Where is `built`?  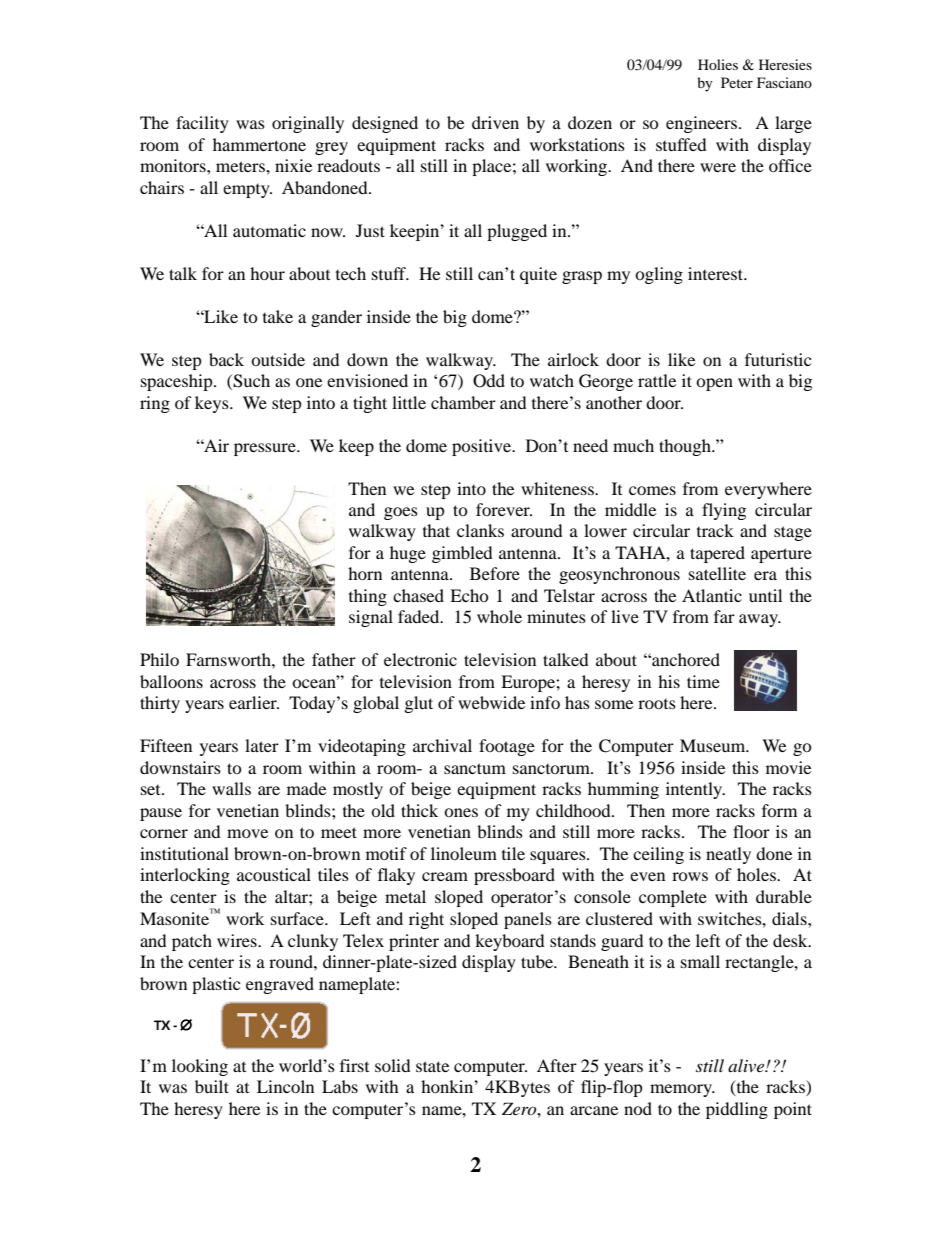 built is located at coordinates (212, 1086).
